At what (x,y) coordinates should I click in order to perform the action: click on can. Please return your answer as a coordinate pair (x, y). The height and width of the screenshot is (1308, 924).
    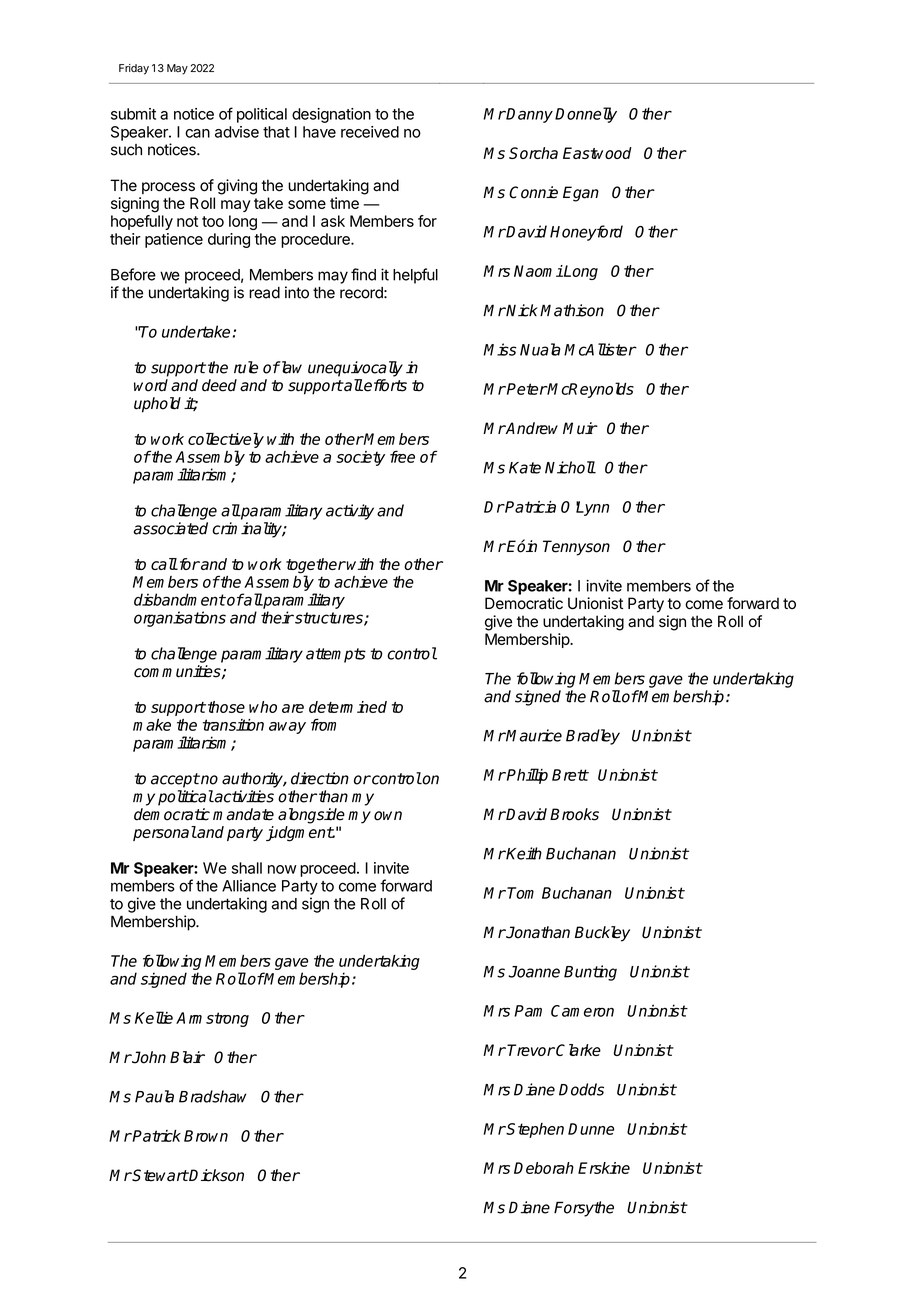
    Looking at the image, I should click on (197, 133).
